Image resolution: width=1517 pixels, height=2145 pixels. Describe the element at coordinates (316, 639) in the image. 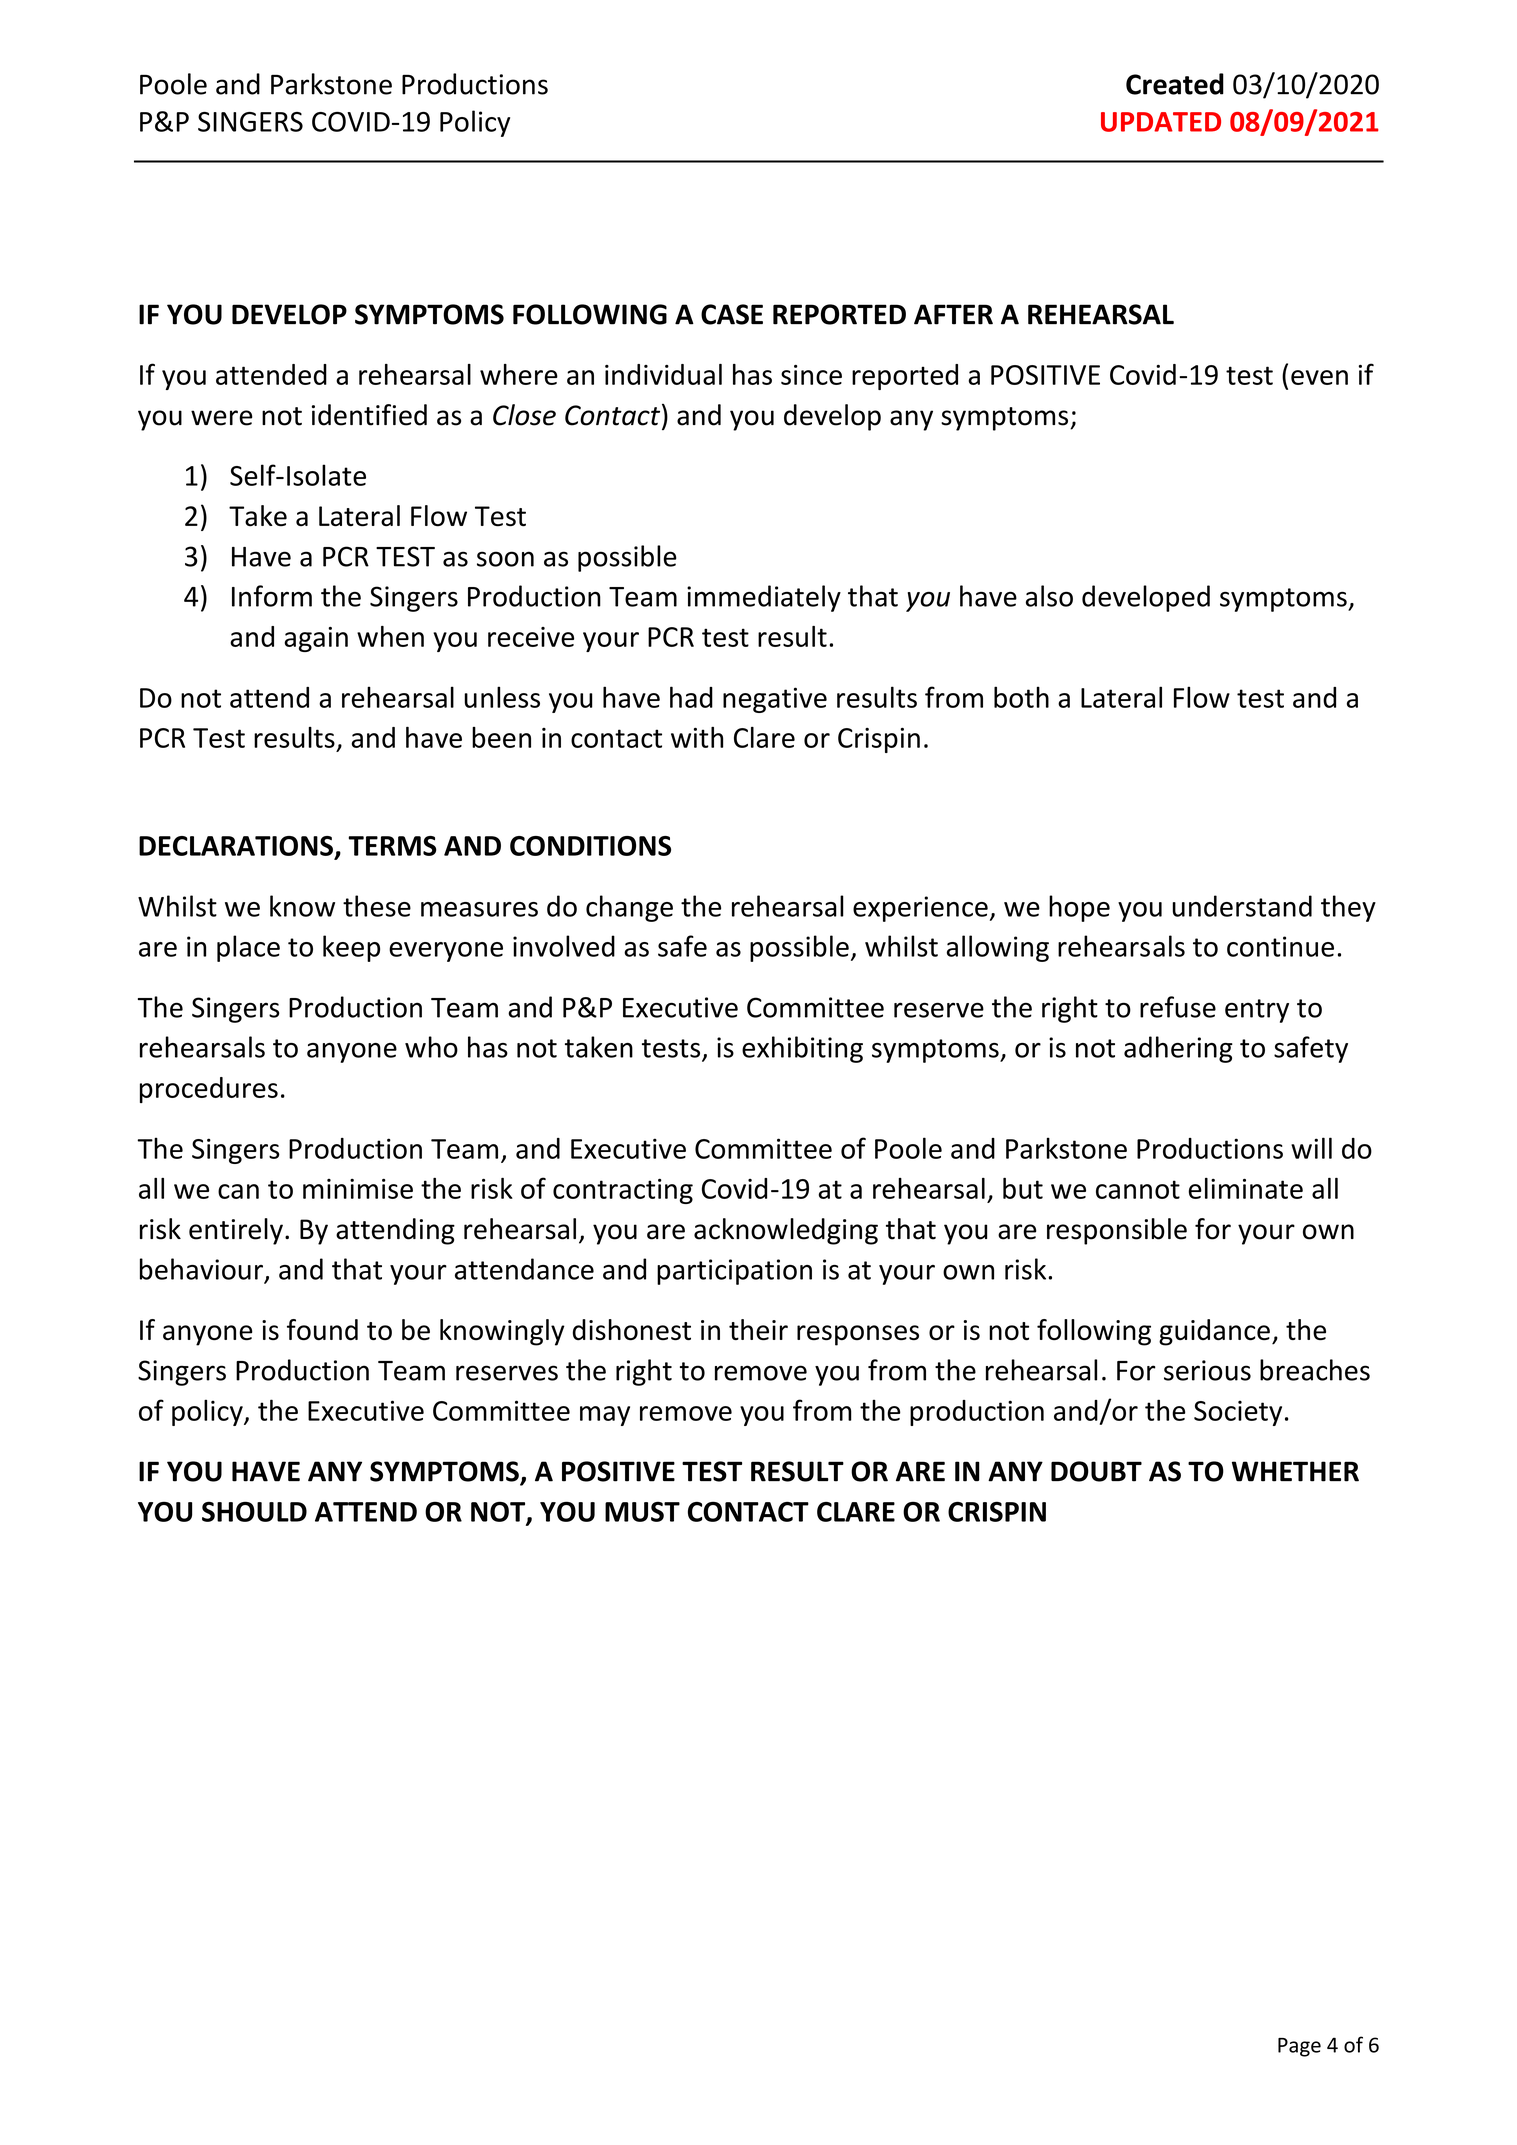

I see `again` at that location.
